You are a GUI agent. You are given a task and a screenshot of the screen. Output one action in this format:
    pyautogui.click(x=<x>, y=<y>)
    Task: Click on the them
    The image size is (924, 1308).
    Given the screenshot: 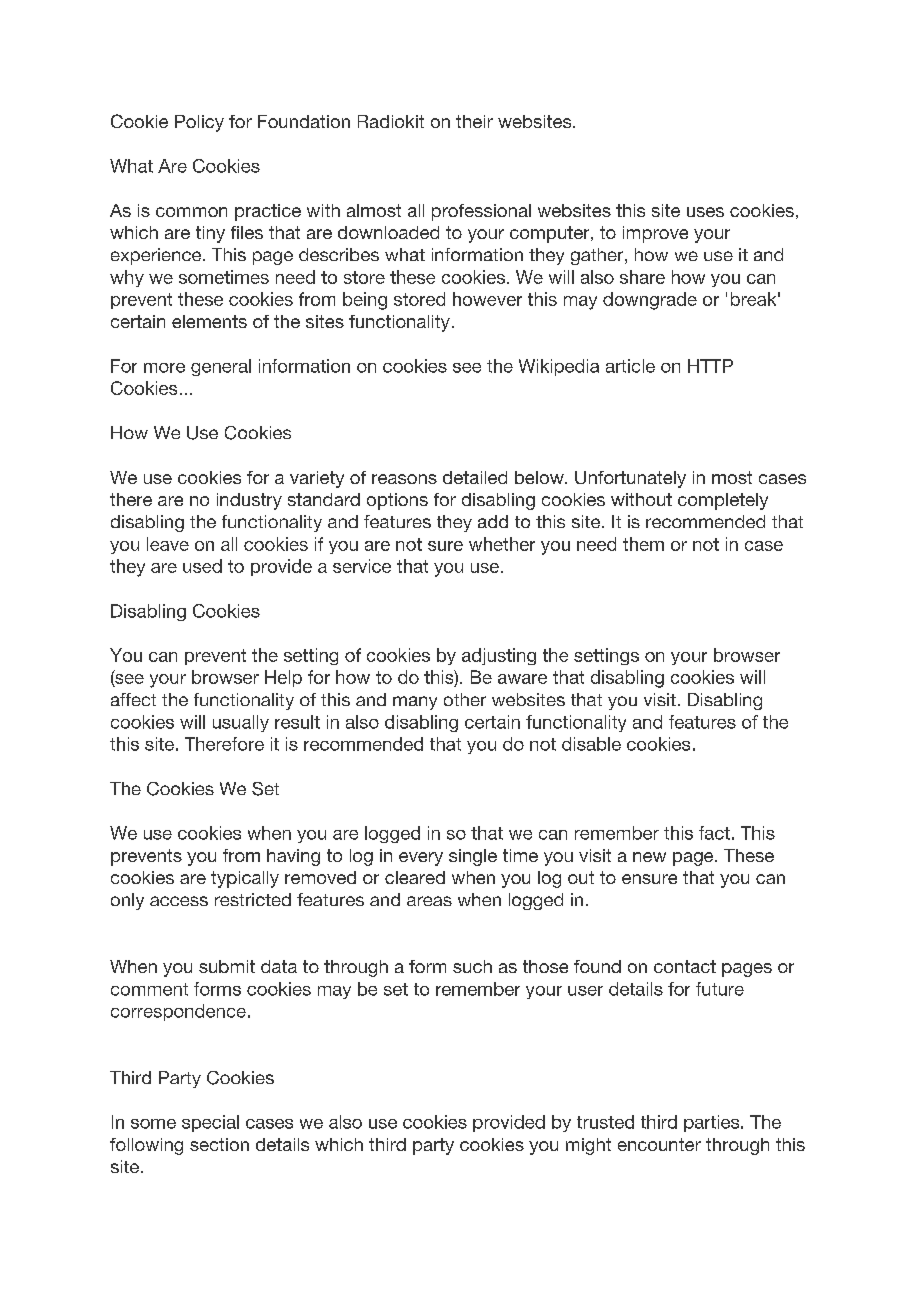 What is the action you would take?
    pyautogui.click(x=643, y=544)
